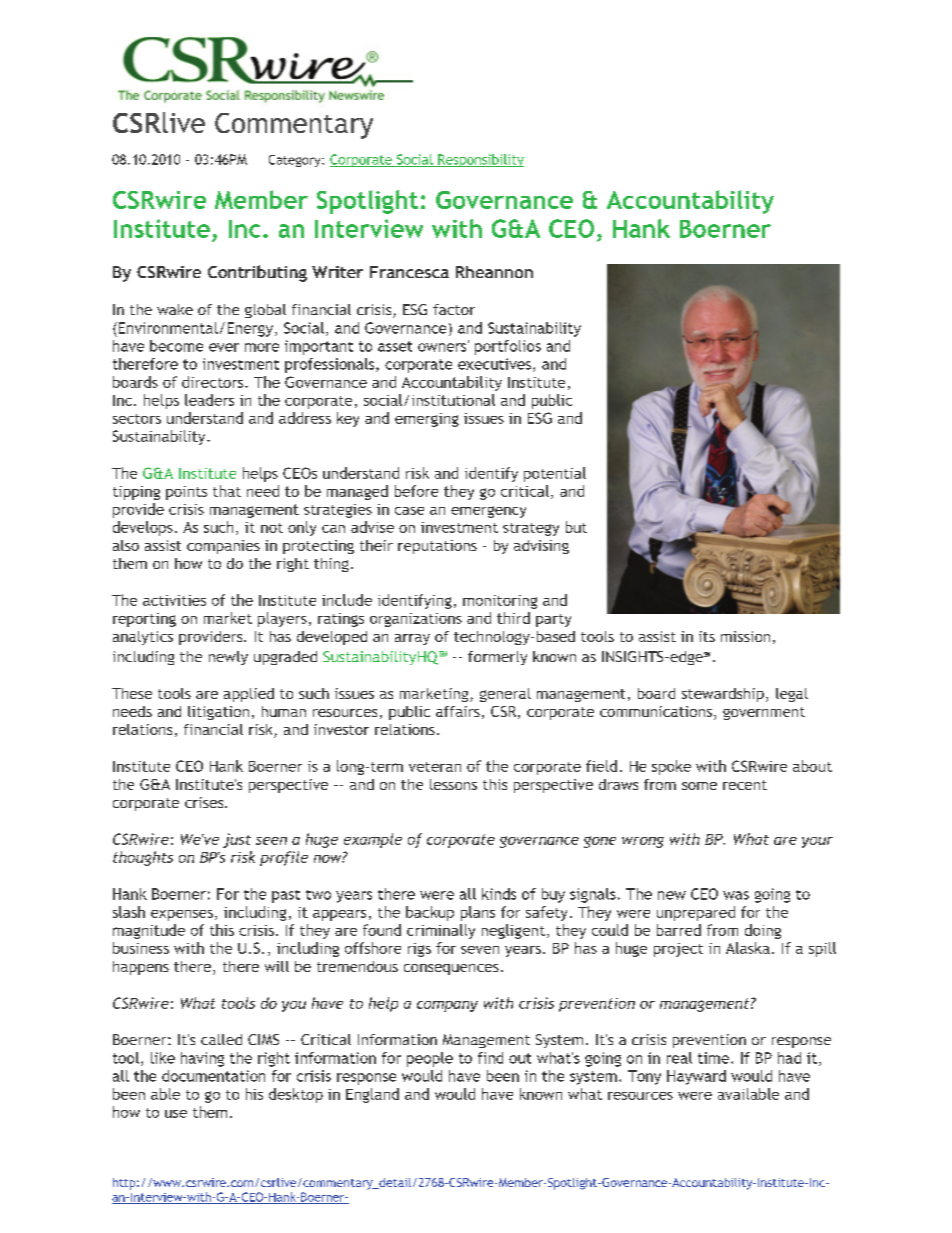  What do you see at coordinates (508, 347) in the page?
I see `portfolios` at bounding box center [508, 347].
